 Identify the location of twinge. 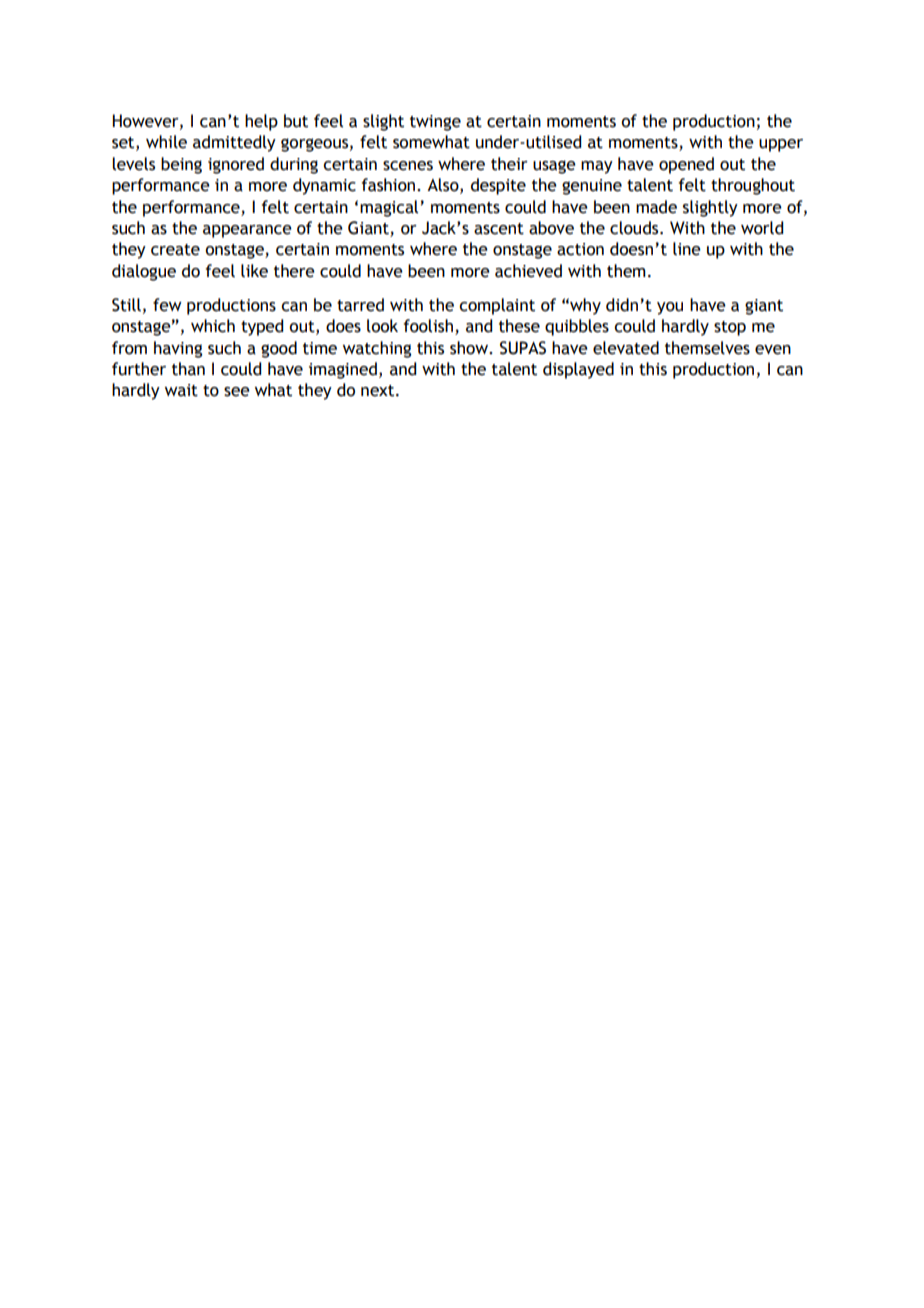
(435, 123).
